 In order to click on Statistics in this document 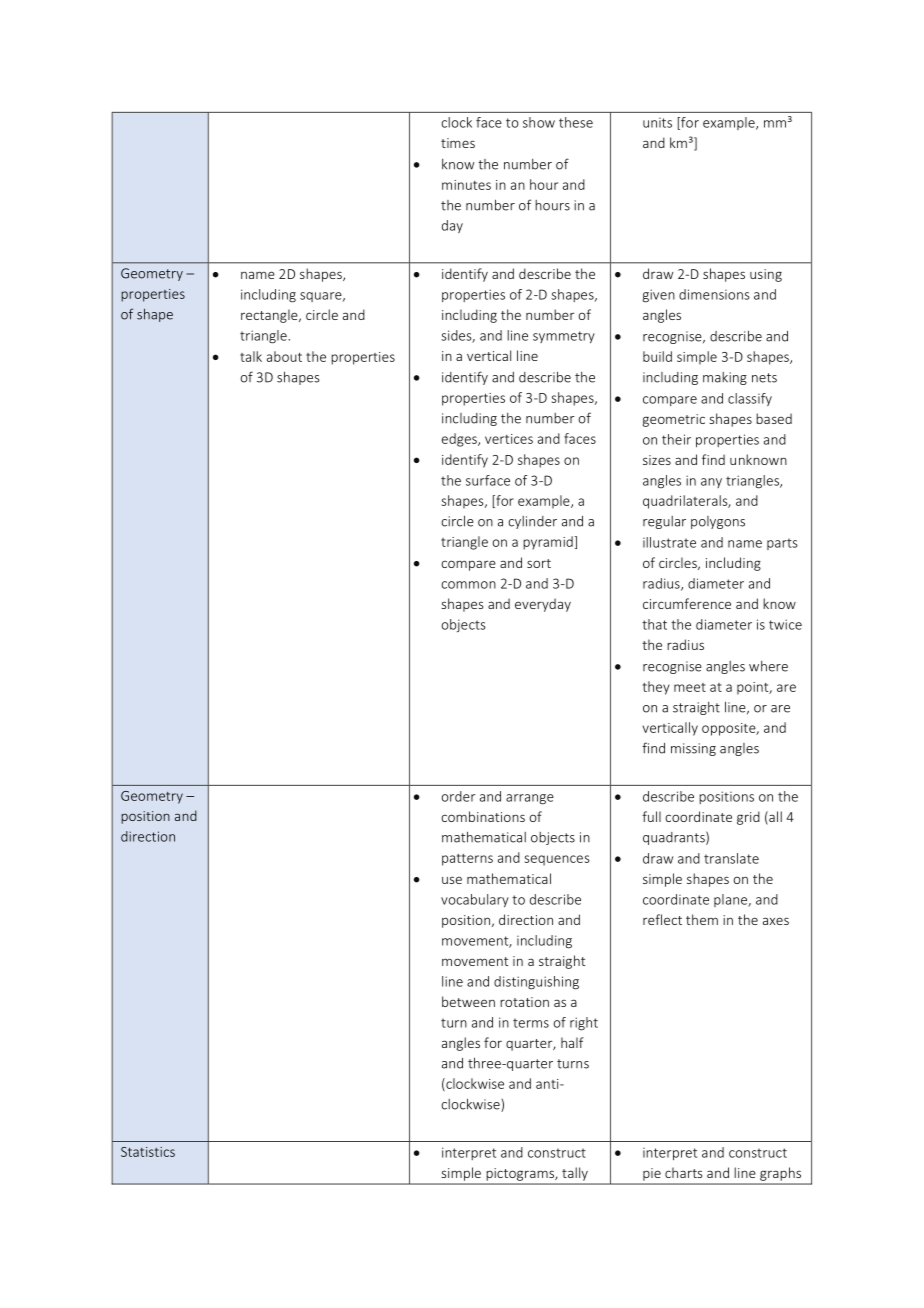, I will do `click(148, 1152)`.
